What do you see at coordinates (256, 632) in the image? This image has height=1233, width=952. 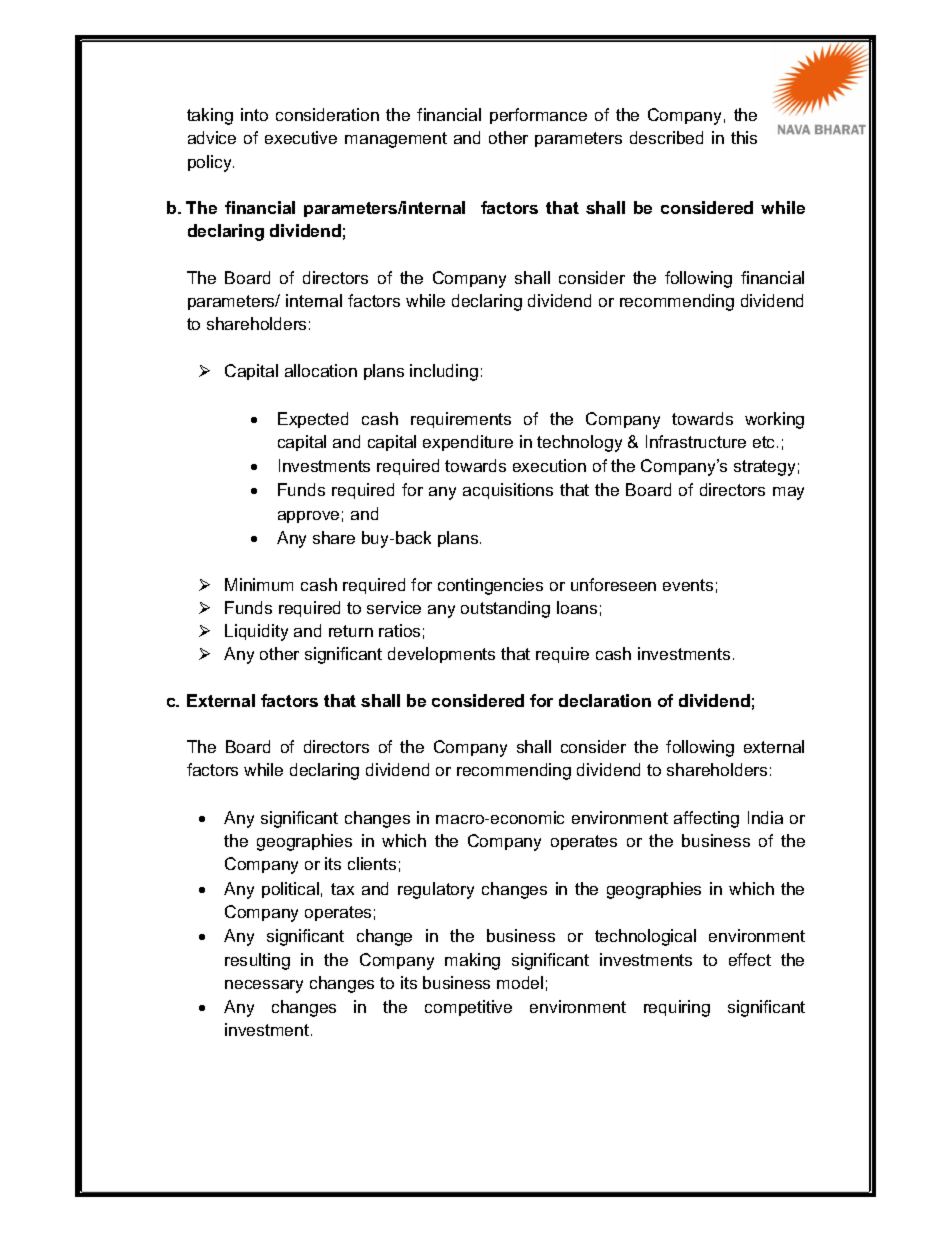 I see `Liquidity` at bounding box center [256, 632].
